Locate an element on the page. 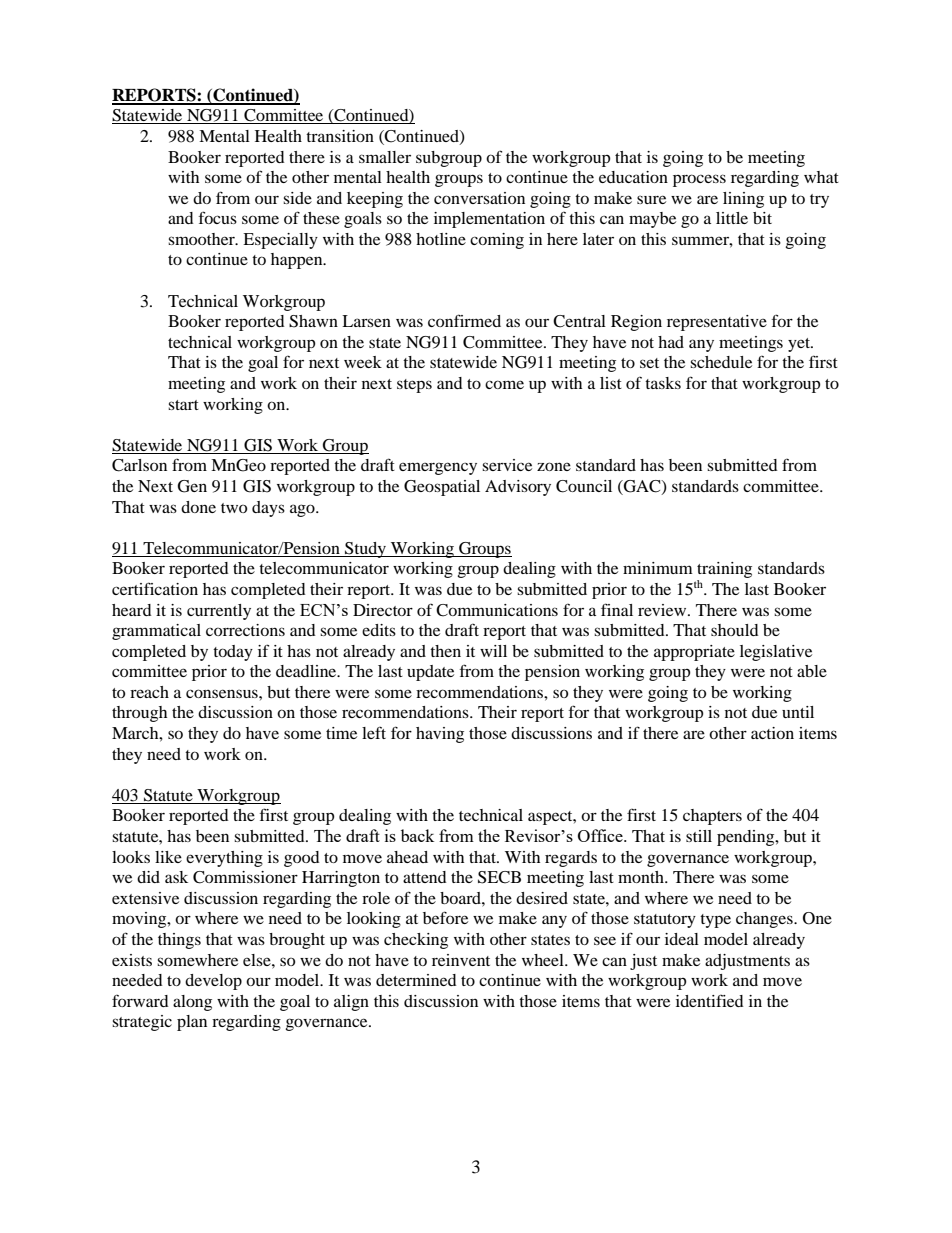 The image size is (952, 1233). training is located at coordinates (724, 571).
